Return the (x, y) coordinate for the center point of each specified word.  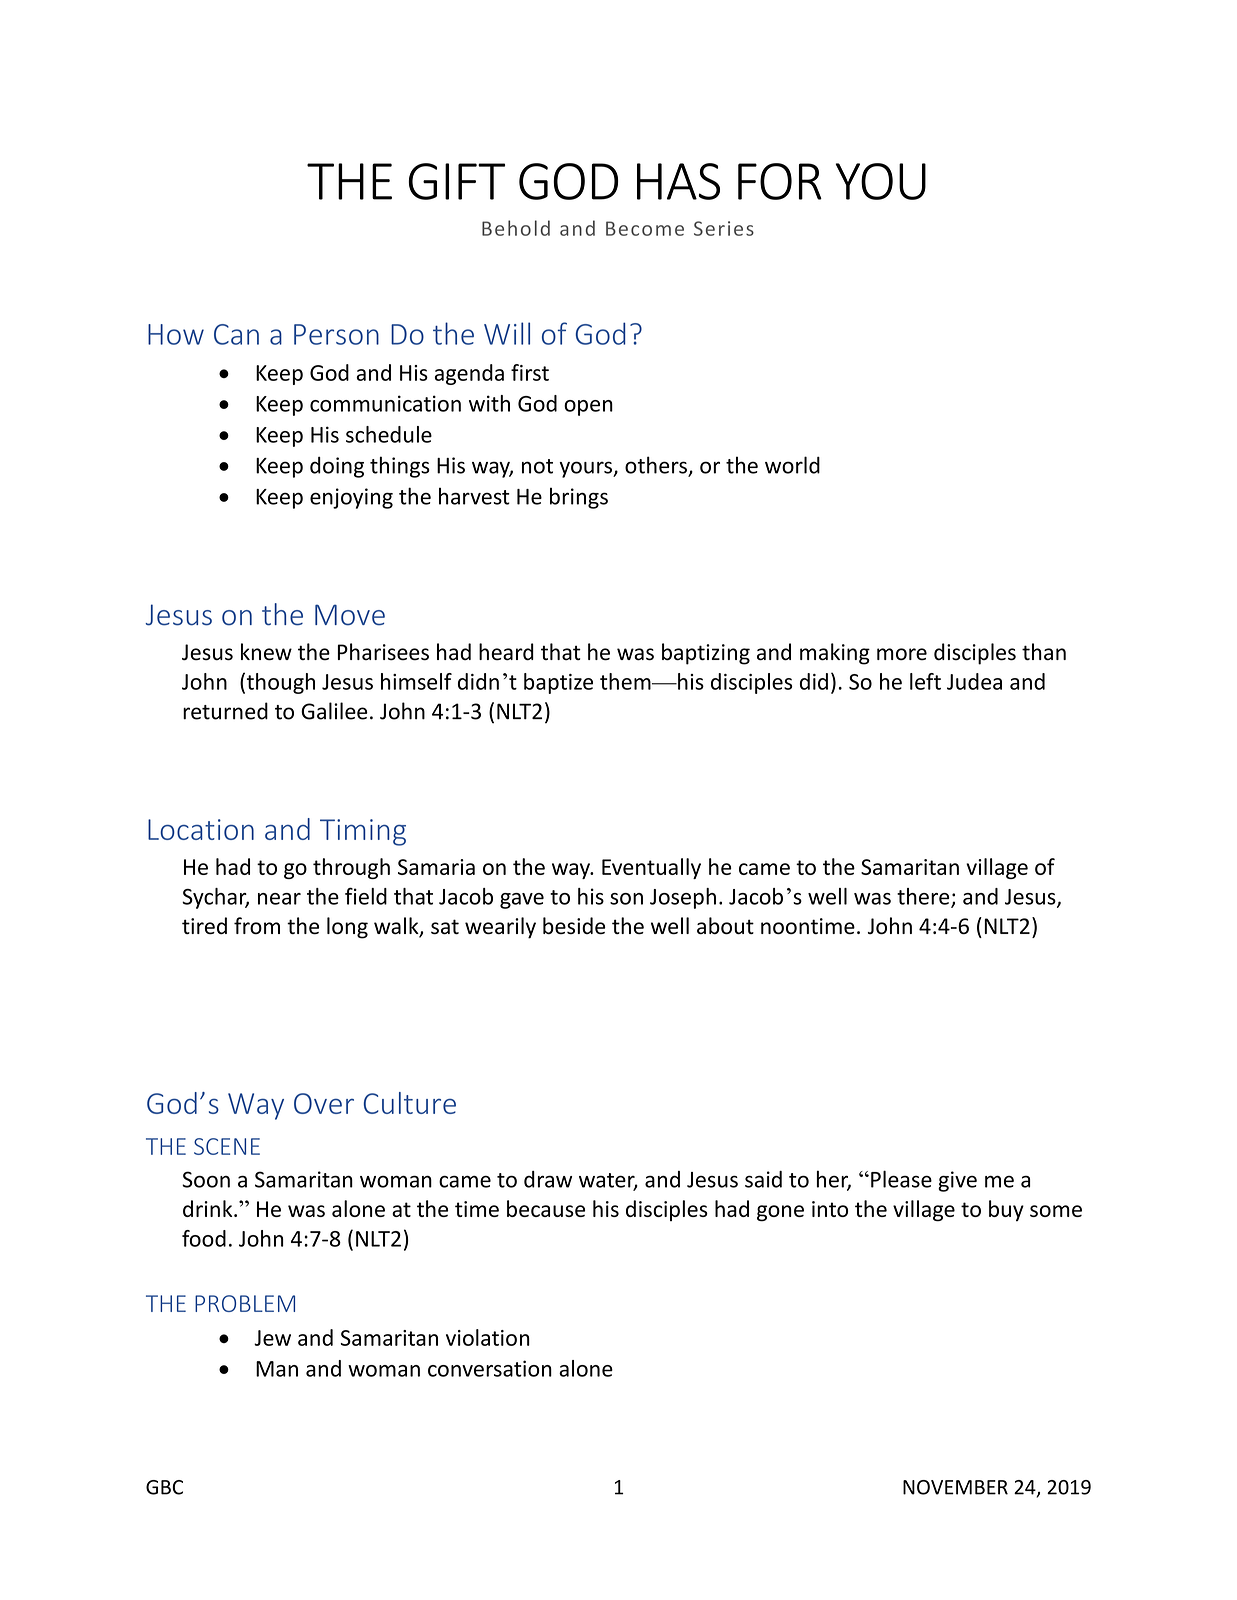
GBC (164, 1487)
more (902, 654)
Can (236, 334)
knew (266, 652)
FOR (780, 181)
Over (324, 1103)
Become (645, 228)
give (957, 1181)
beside (574, 926)
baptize (558, 683)
